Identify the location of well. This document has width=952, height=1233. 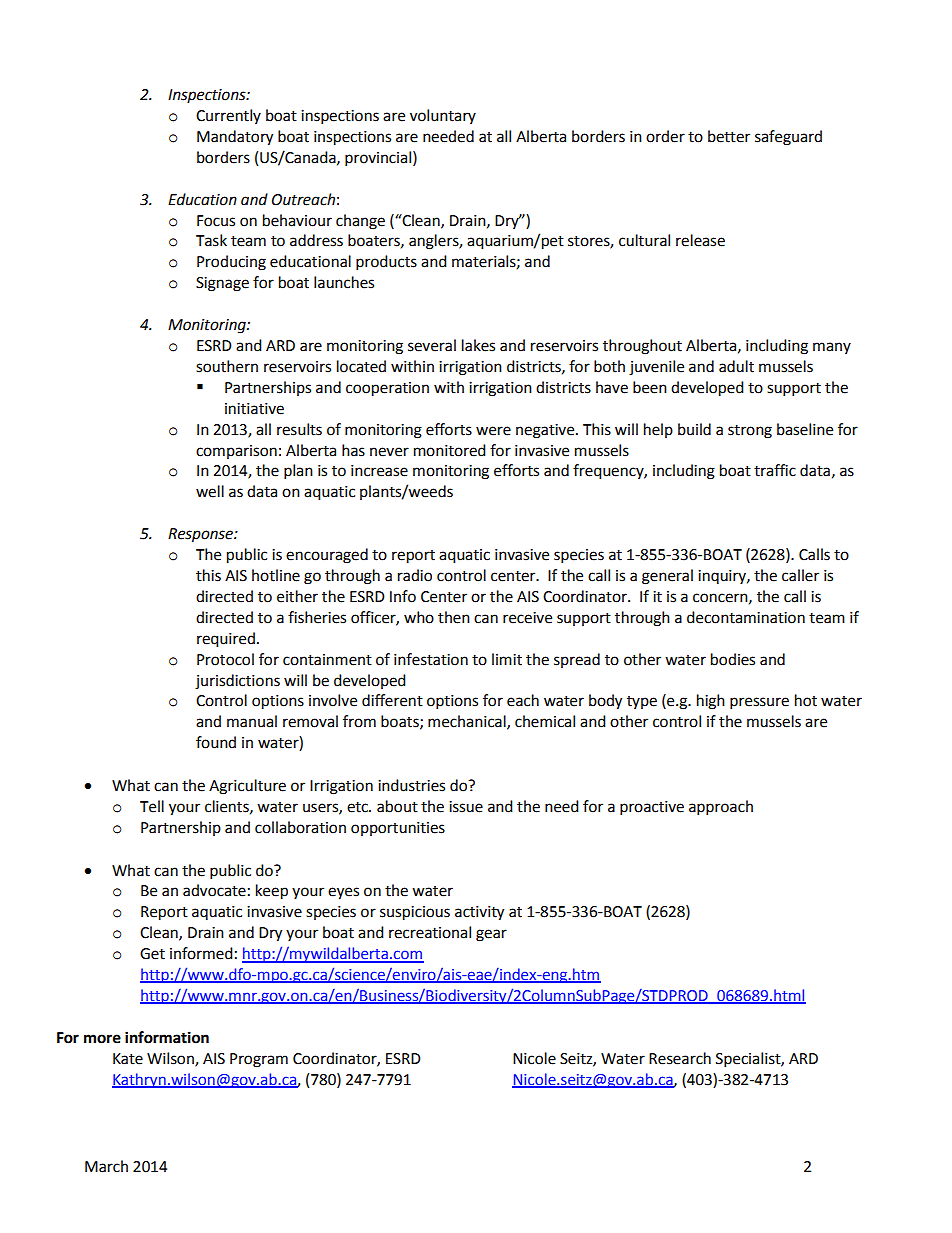
(210, 491).
